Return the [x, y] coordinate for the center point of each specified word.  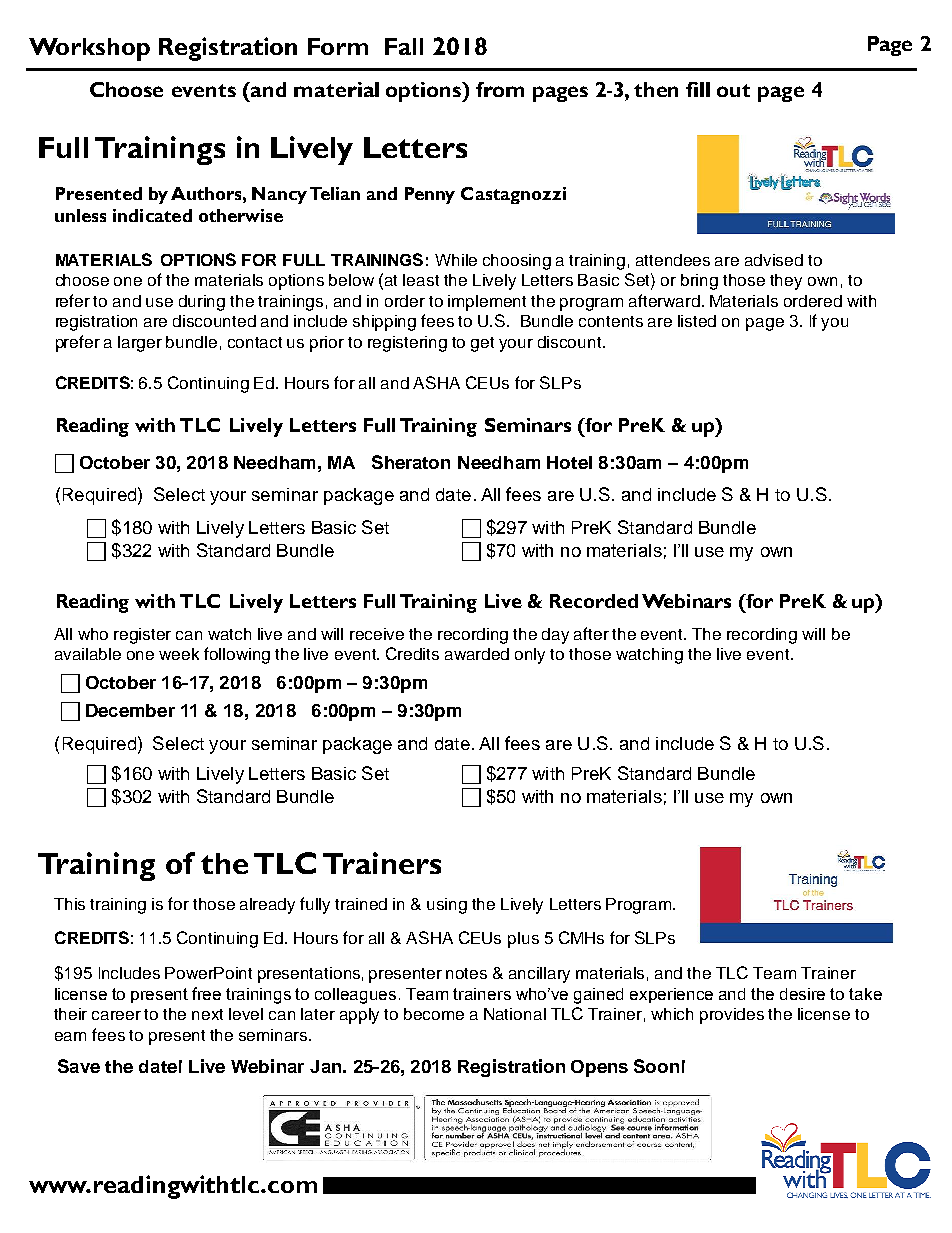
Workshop [89, 49]
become [434, 1014]
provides [732, 1016]
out [733, 90]
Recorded [594, 601]
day [555, 636]
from [500, 89]
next [207, 1014]
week [179, 654]
